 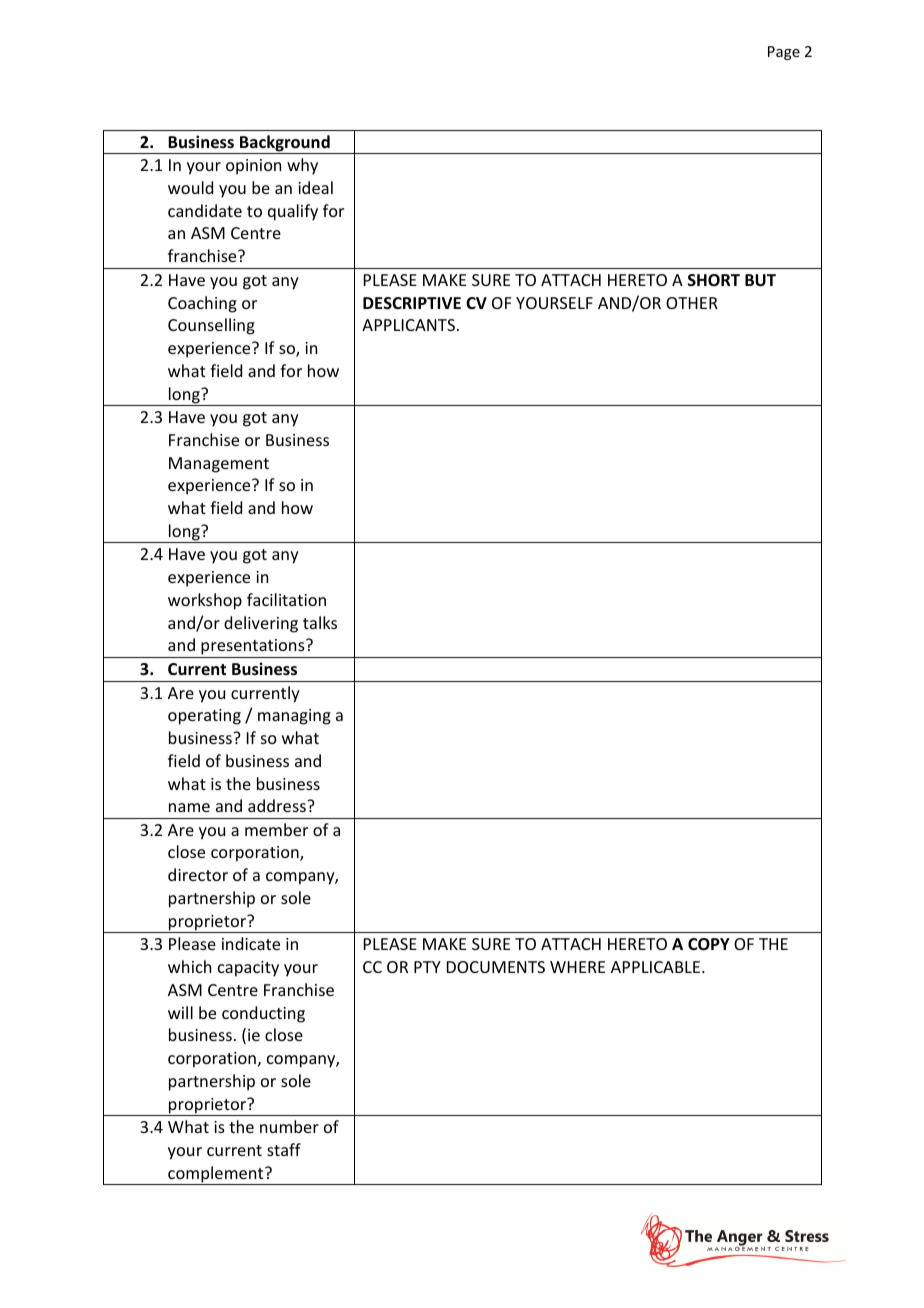 I want to click on Page, so click(x=784, y=53).
